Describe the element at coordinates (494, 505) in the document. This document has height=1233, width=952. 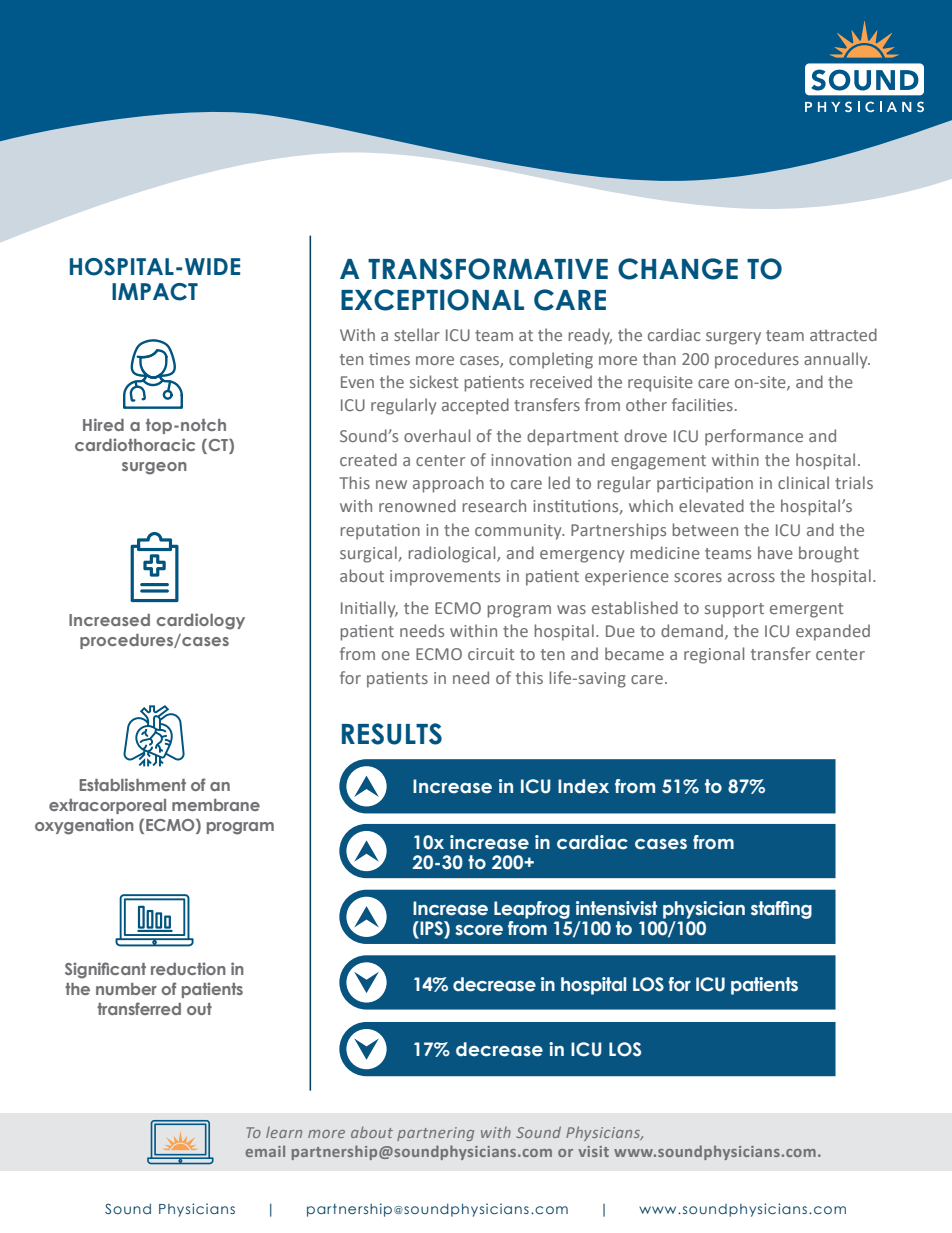
I see `research` at that location.
